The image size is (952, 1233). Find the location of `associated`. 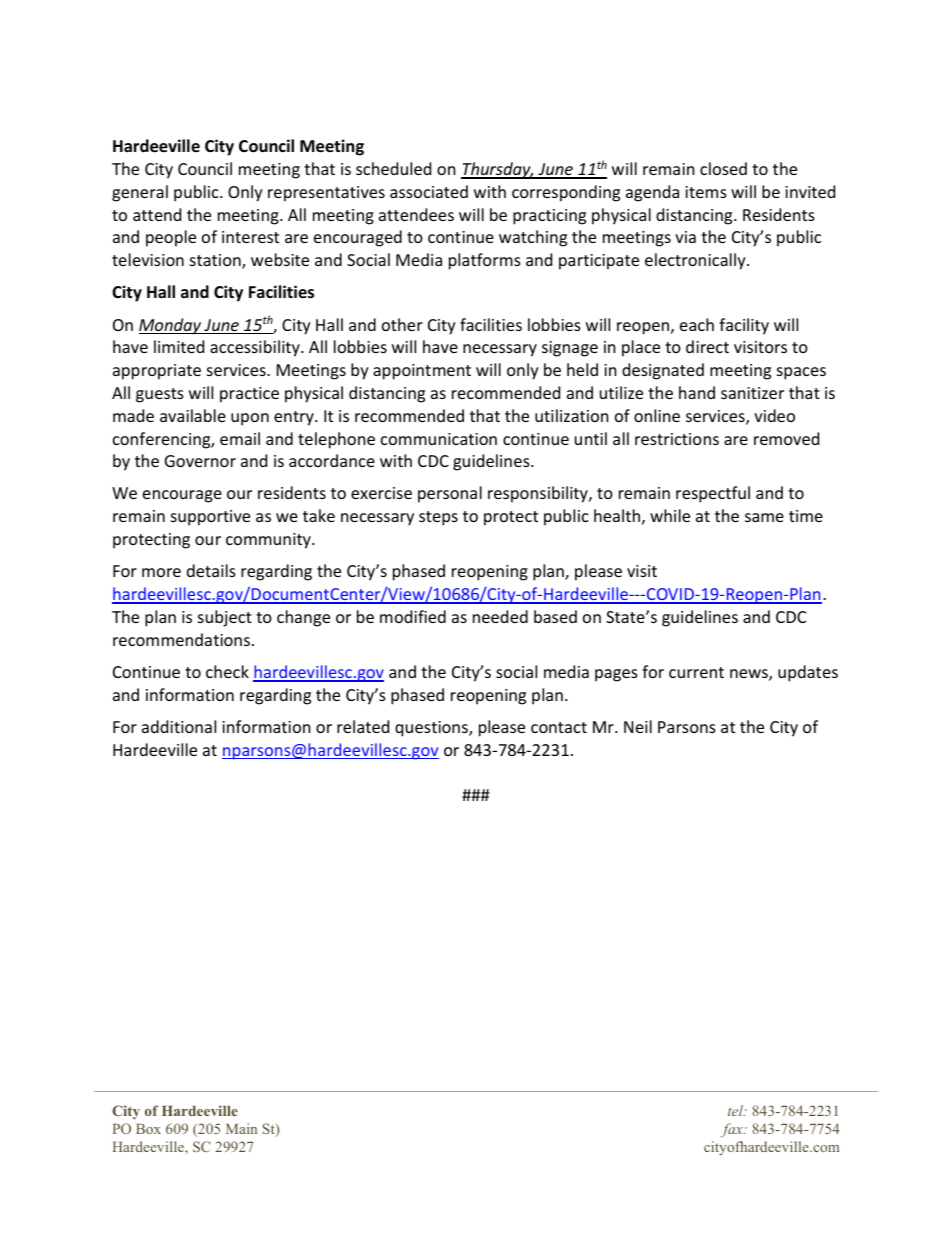

associated is located at coordinates (429, 191).
